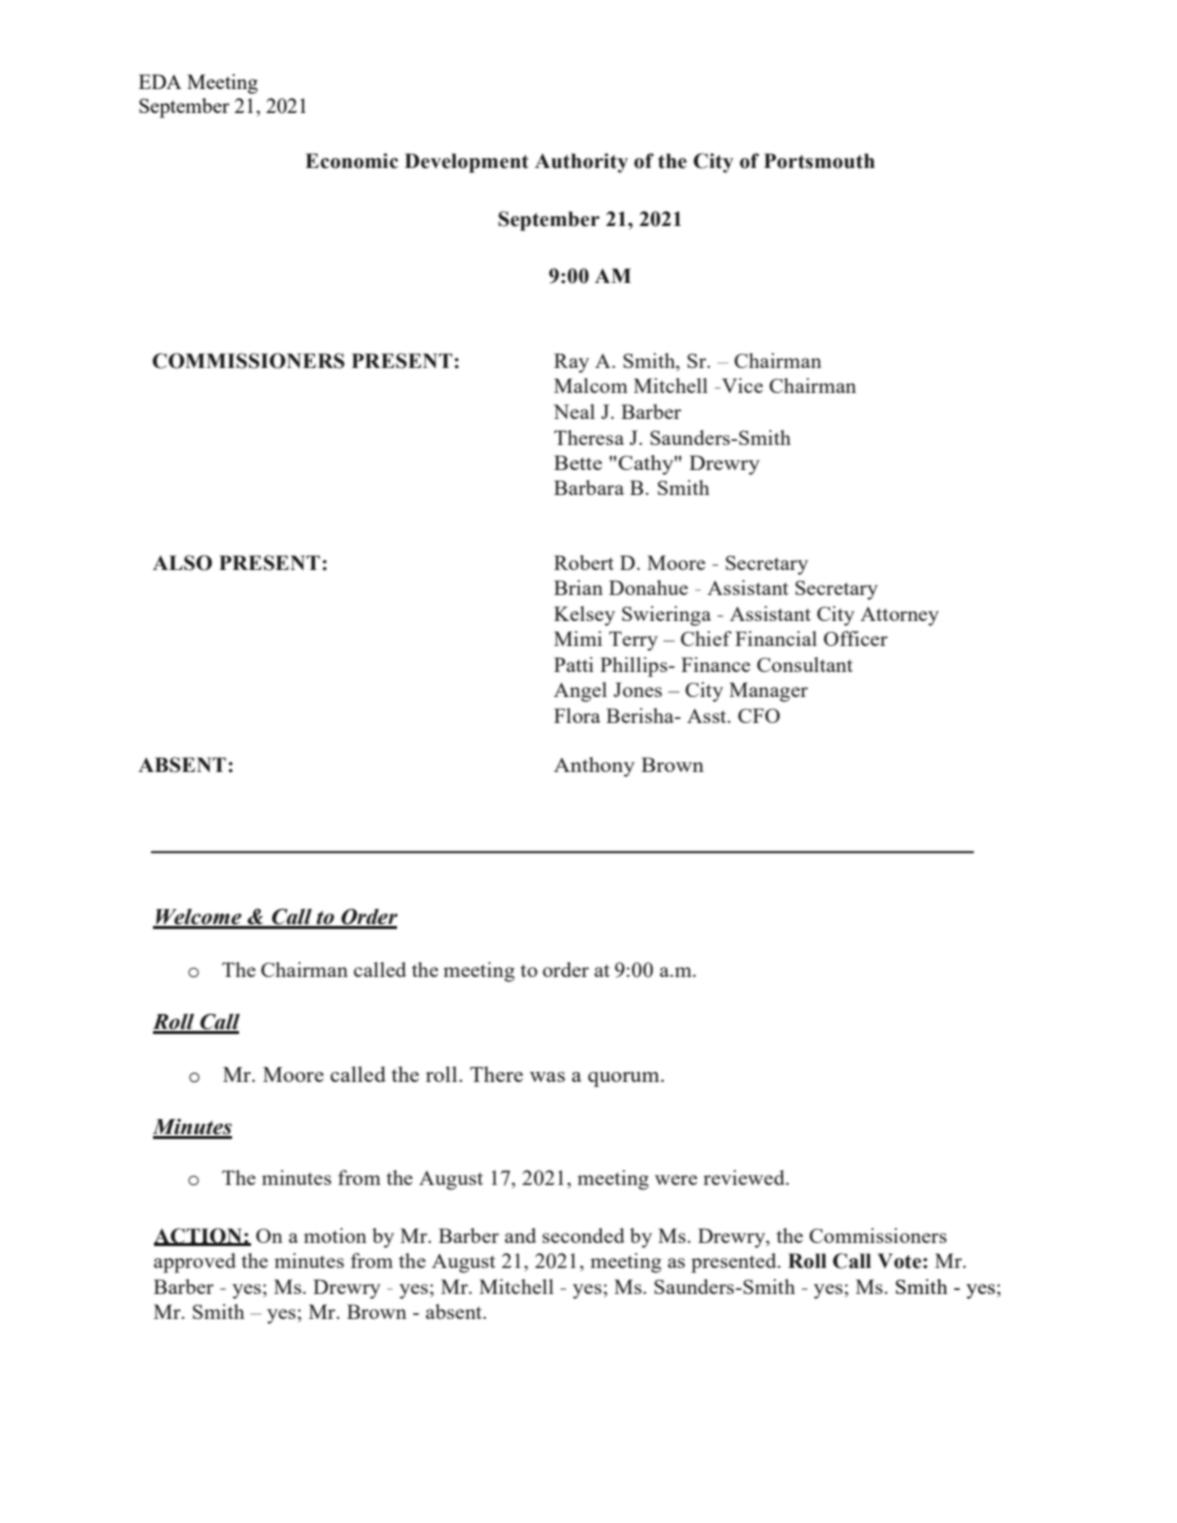 The width and height of the page is (1177, 1523). Describe the element at coordinates (594, 767) in the page. I see `Anthony` at that location.
